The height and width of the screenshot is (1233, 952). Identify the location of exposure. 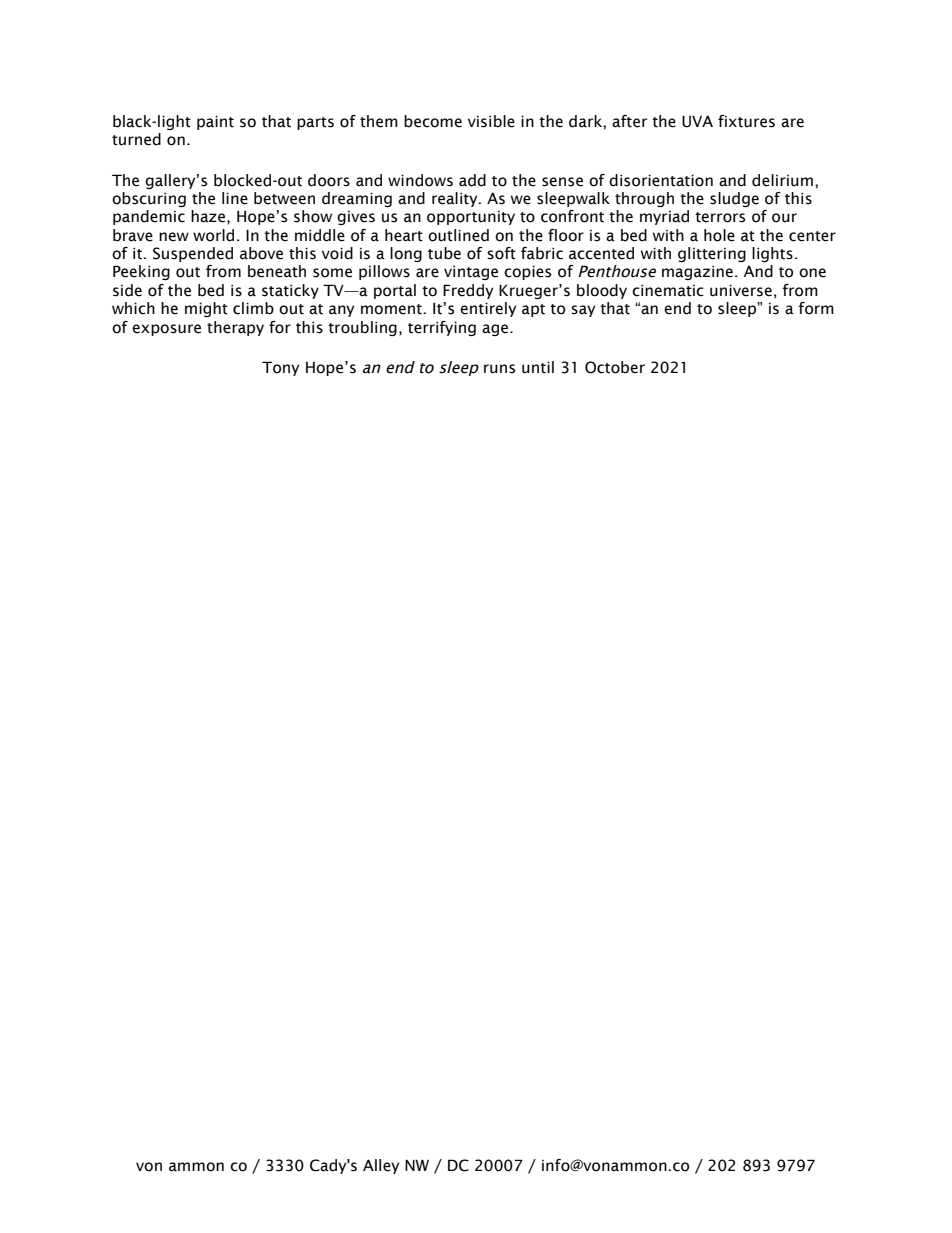
(166, 330).
